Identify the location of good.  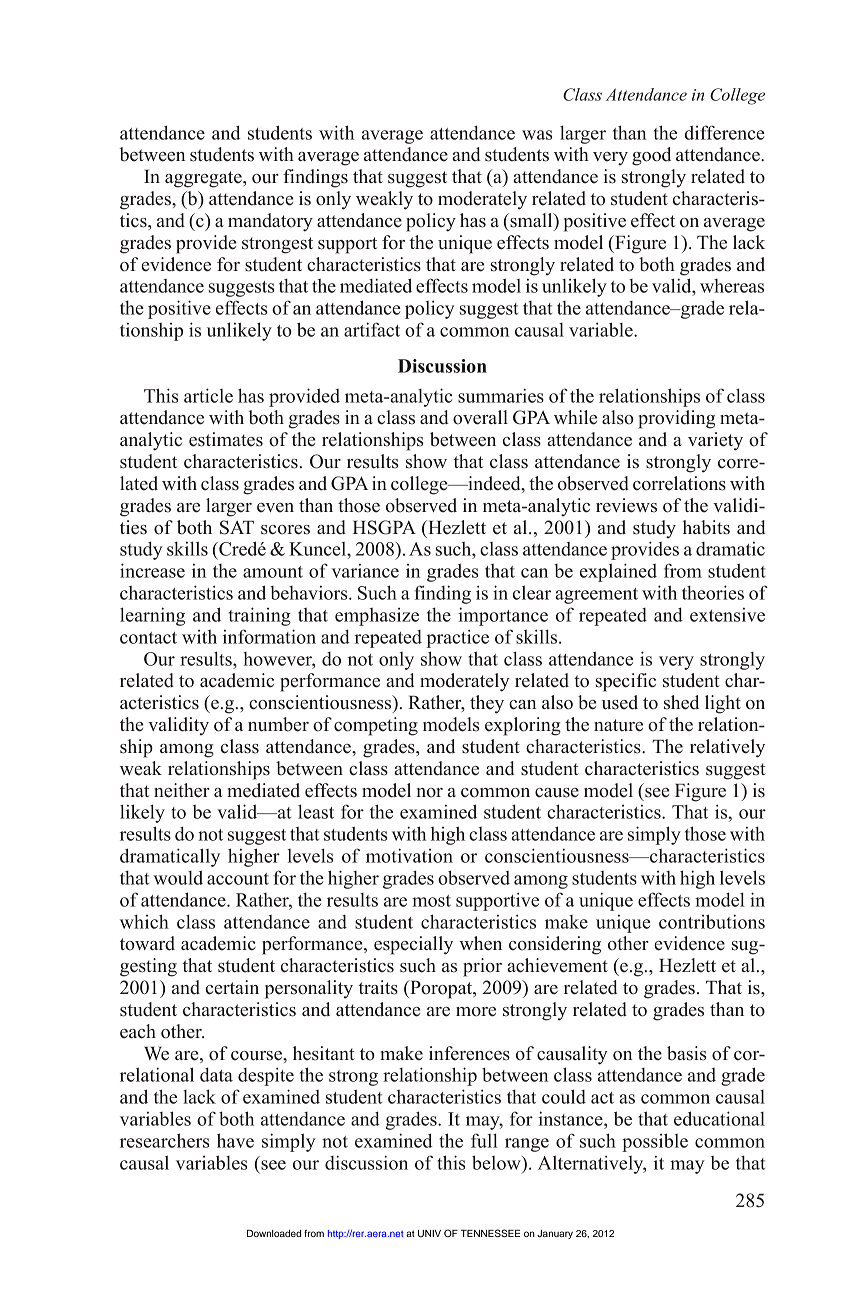
(651, 156).
